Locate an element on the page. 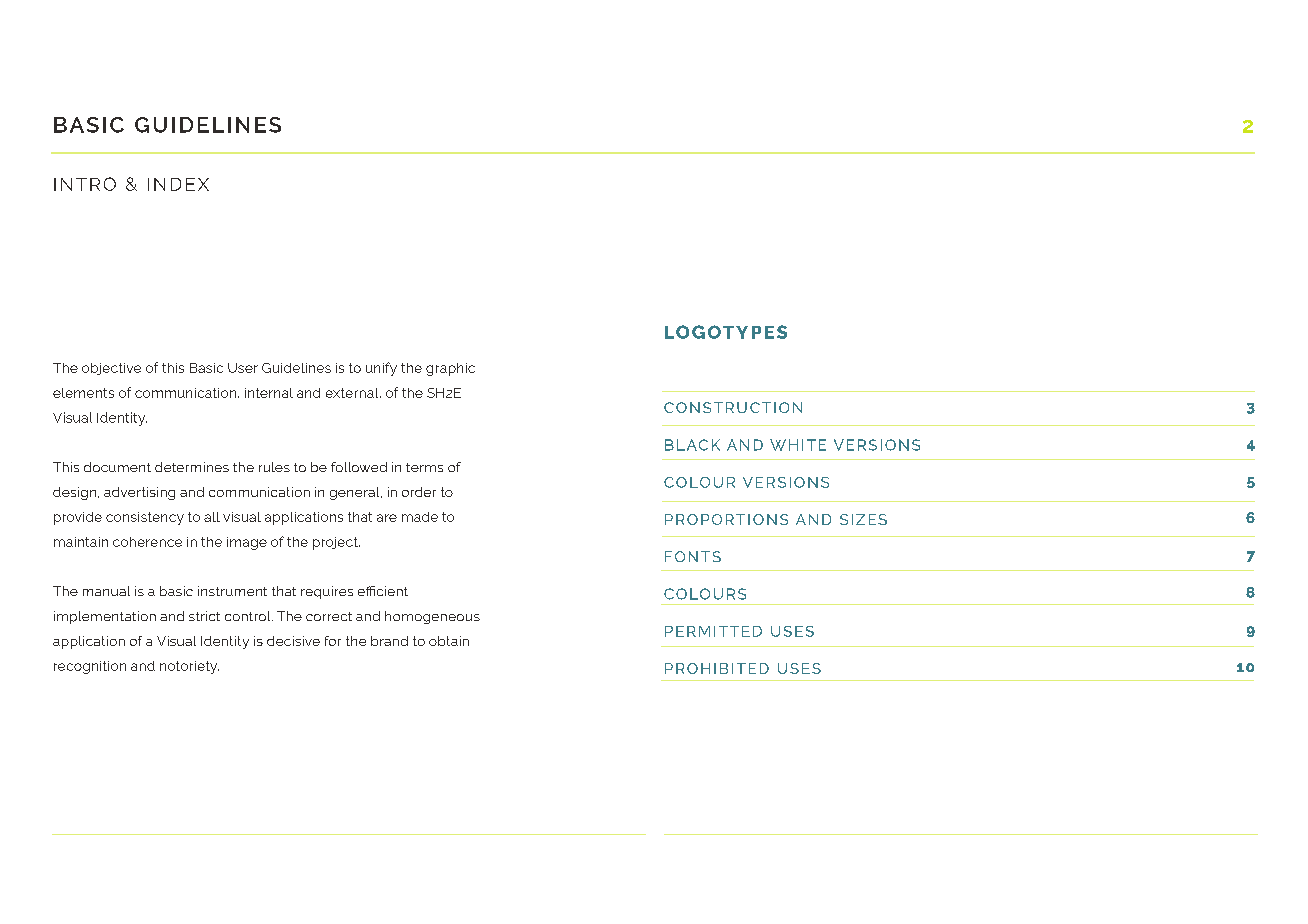 The image size is (1308, 924). graphic is located at coordinates (450, 369).
